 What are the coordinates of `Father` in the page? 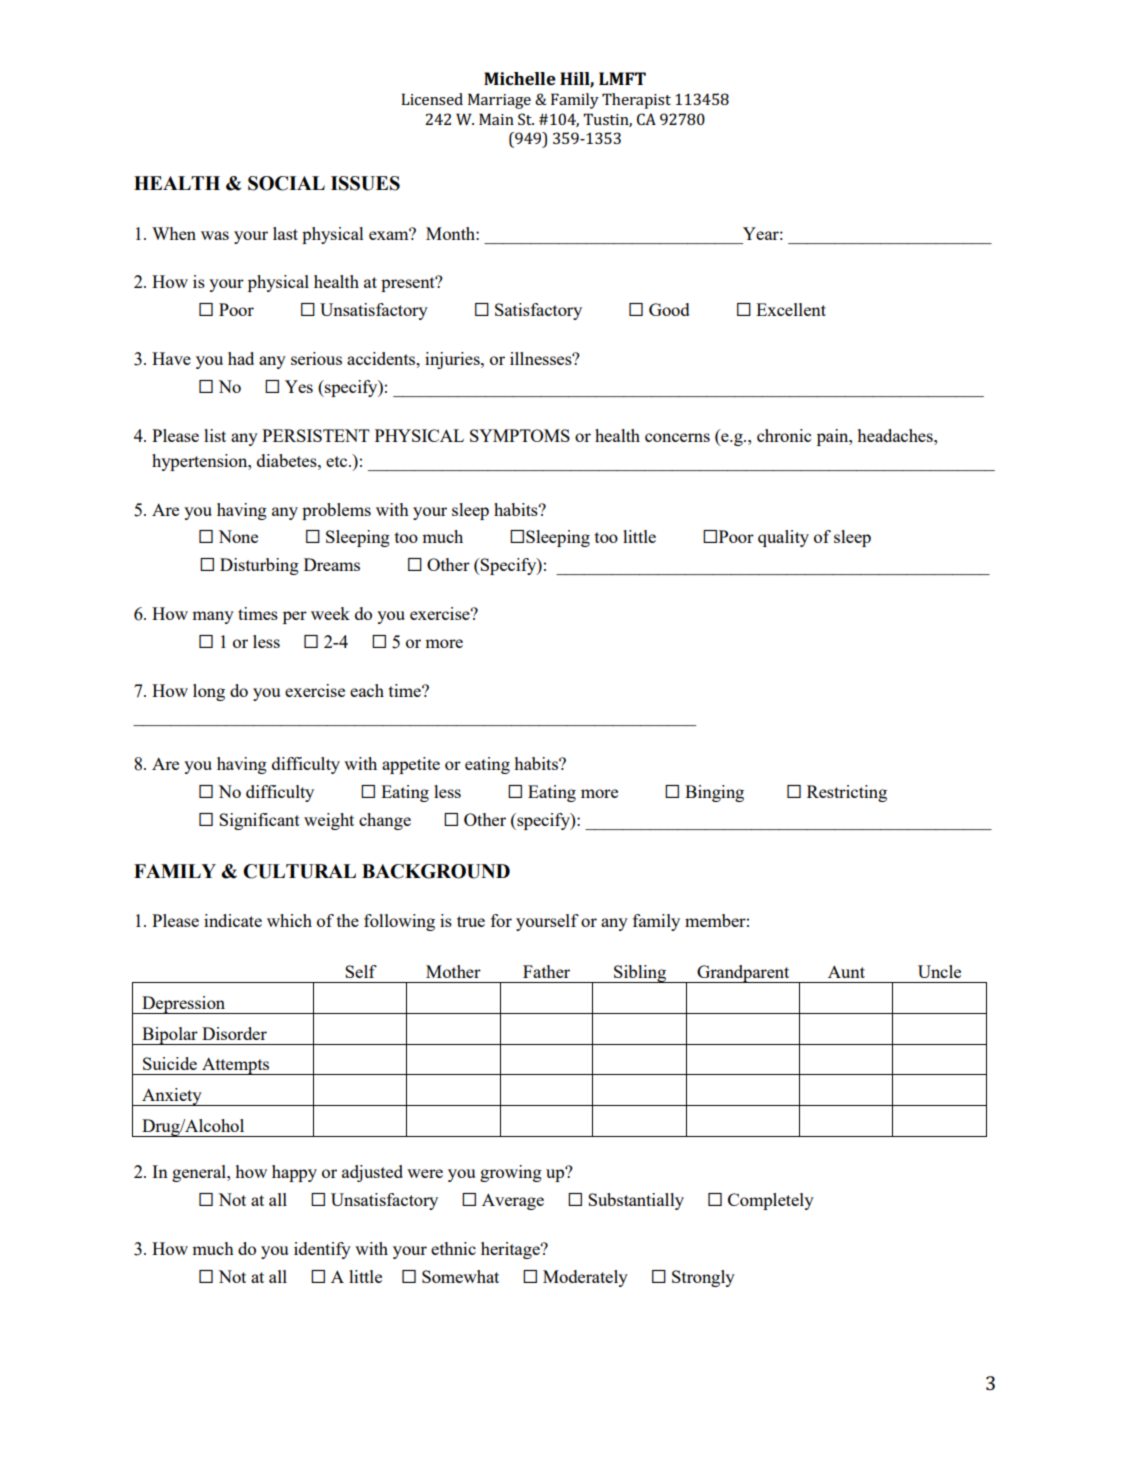 It's located at (546, 971).
